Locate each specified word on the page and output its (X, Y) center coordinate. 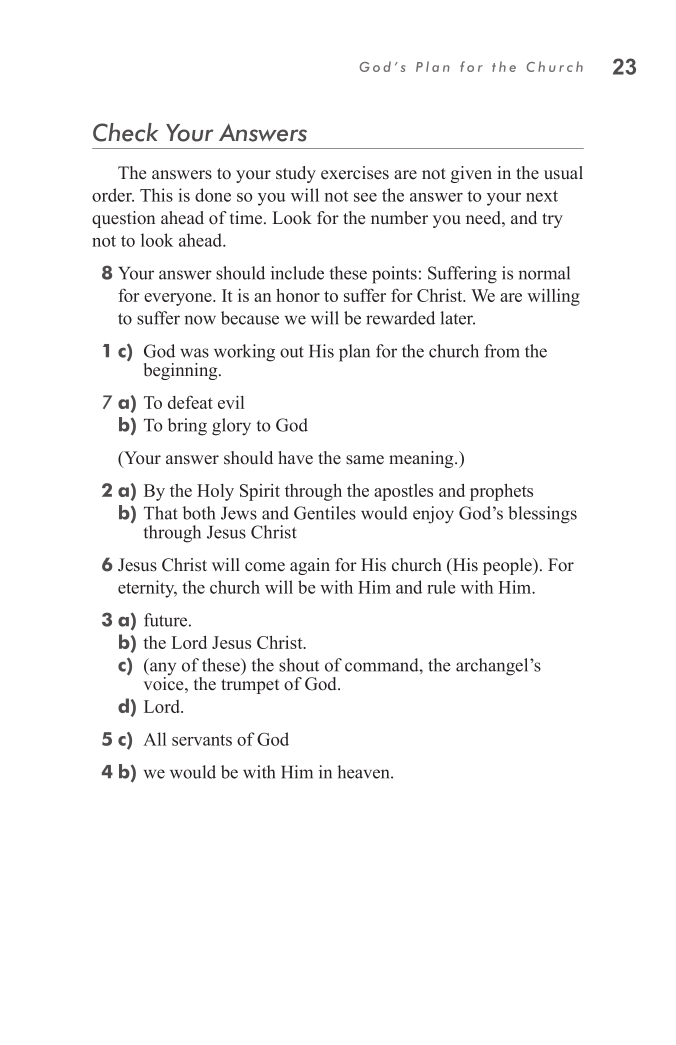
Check (125, 132)
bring (187, 427)
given (471, 174)
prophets (501, 492)
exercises (355, 173)
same (365, 460)
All (154, 739)
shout (299, 665)
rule (441, 587)
